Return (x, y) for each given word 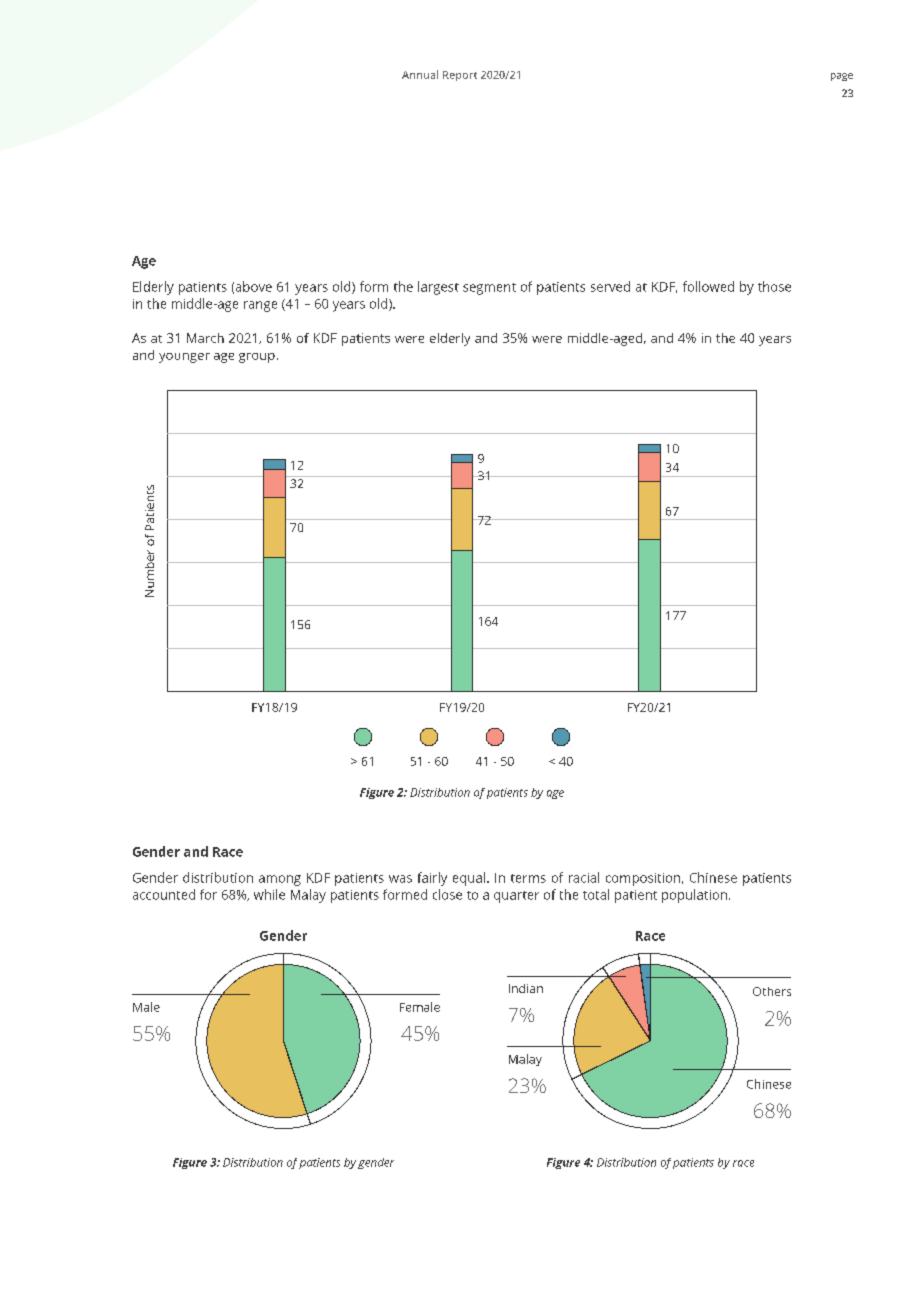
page (842, 77)
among (280, 880)
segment (489, 289)
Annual (420, 74)
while (269, 894)
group (257, 358)
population (694, 896)
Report (460, 76)
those (774, 286)
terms (528, 878)
